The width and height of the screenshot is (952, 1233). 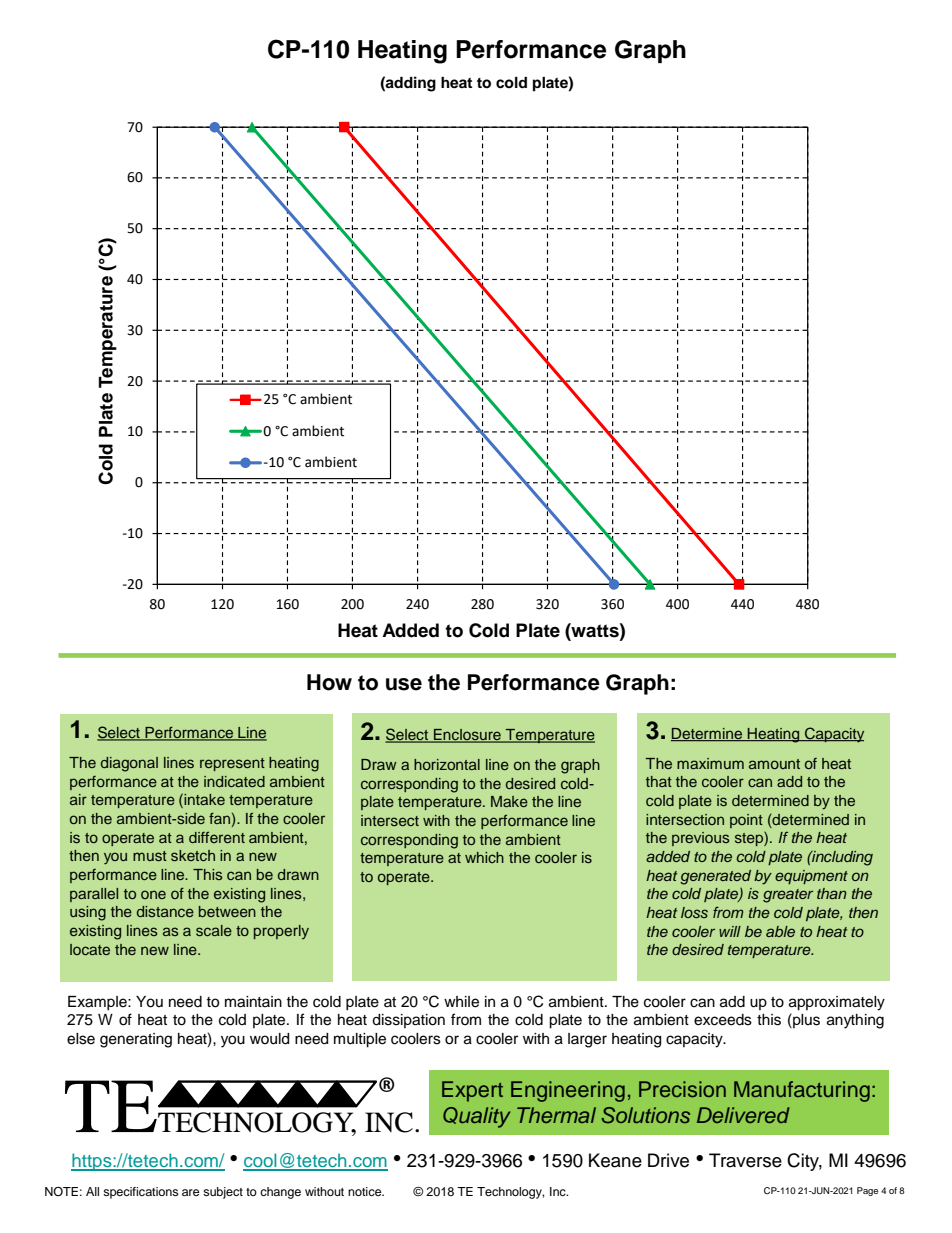 What do you see at coordinates (404, 684) in the screenshot?
I see `use` at bounding box center [404, 684].
